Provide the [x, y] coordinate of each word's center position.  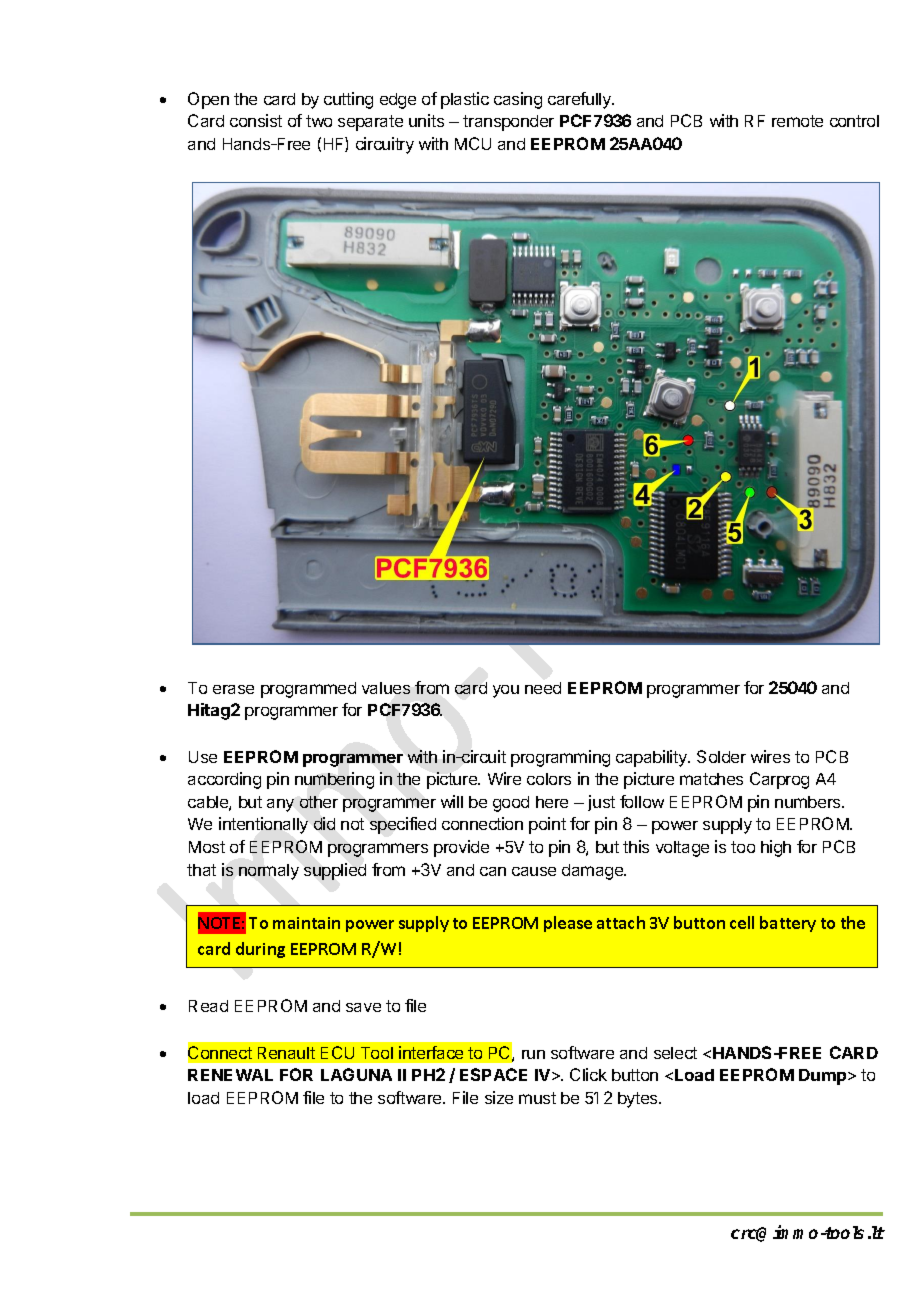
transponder [508, 123]
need [543, 688]
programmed [308, 690]
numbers [809, 802]
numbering [334, 780]
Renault [286, 1053]
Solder [721, 756]
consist [256, 120]
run [533, 1054]
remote [797, 121]
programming [560, 758]
